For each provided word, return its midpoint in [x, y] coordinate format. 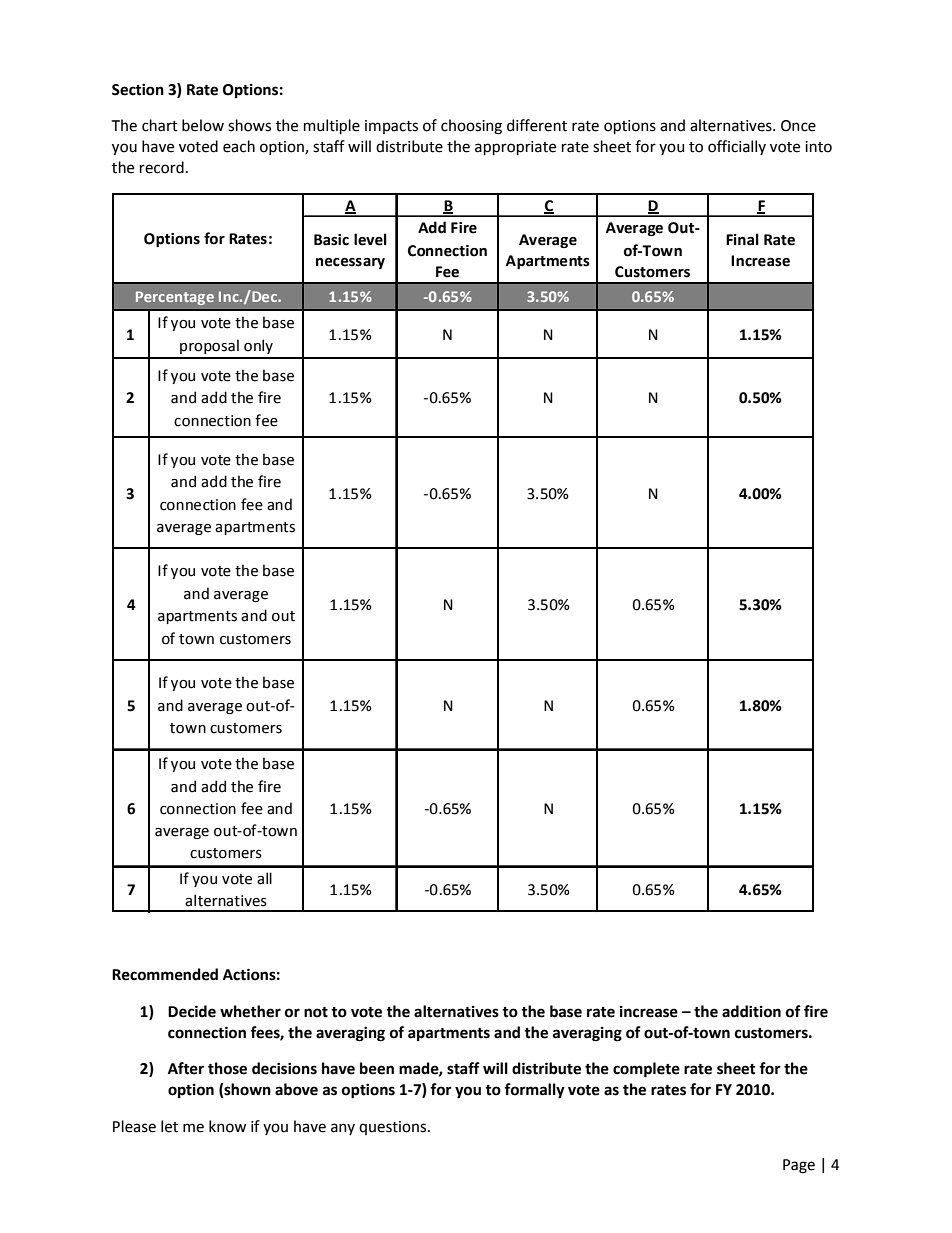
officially [737, 147]
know [227, 1126]
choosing [471, 127]
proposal [209, 346]
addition [751, 1011]
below [203, 125]
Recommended [165, 974]
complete [646, 1070]
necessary [350, 263]
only [258, 346]
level [370, 239]
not [316, 1012]
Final [742, 239]
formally [534, 1091]
